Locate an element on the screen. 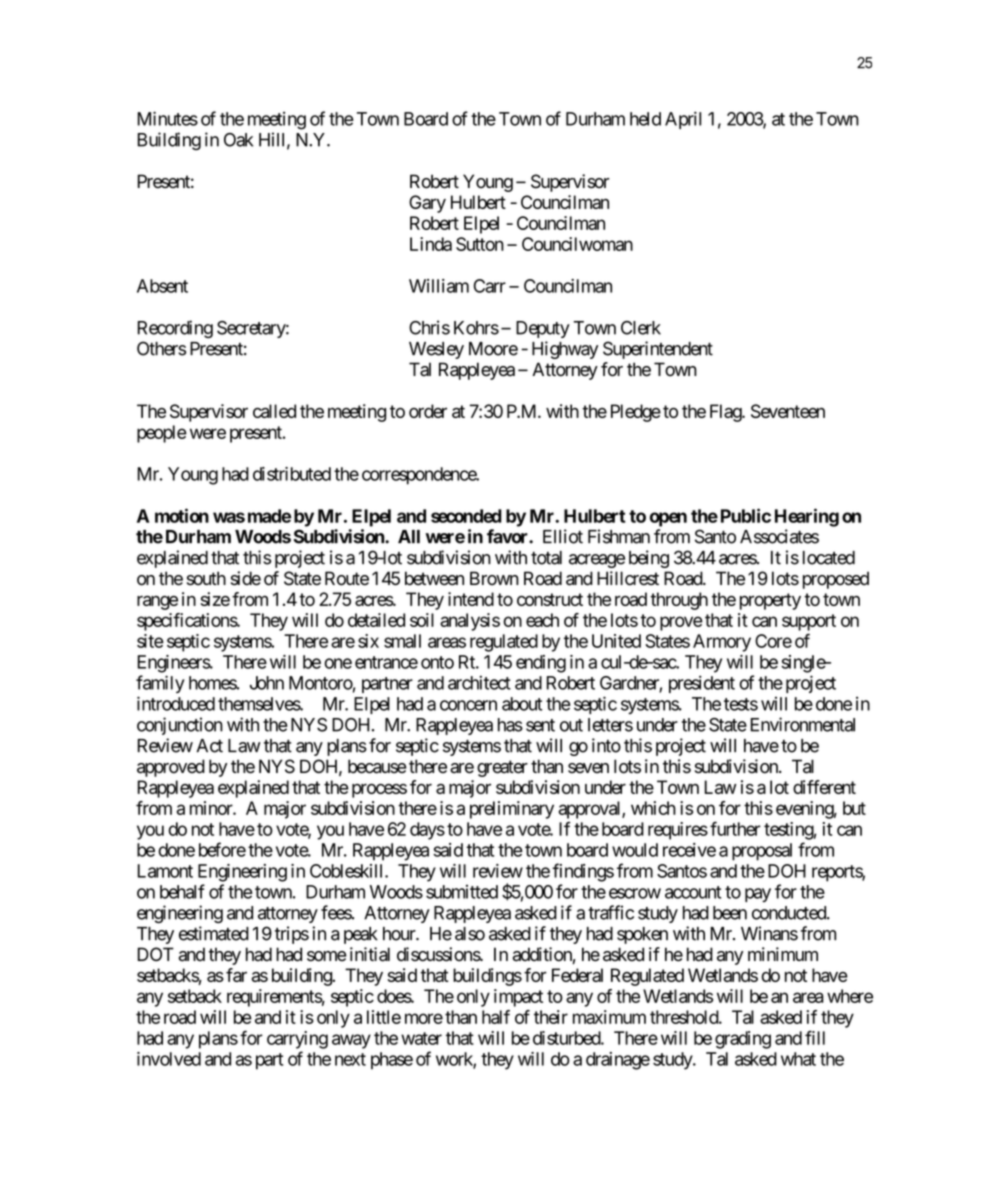 This screenshot has height=1199, width=1008. greater is located at coordinates (502, 768).
